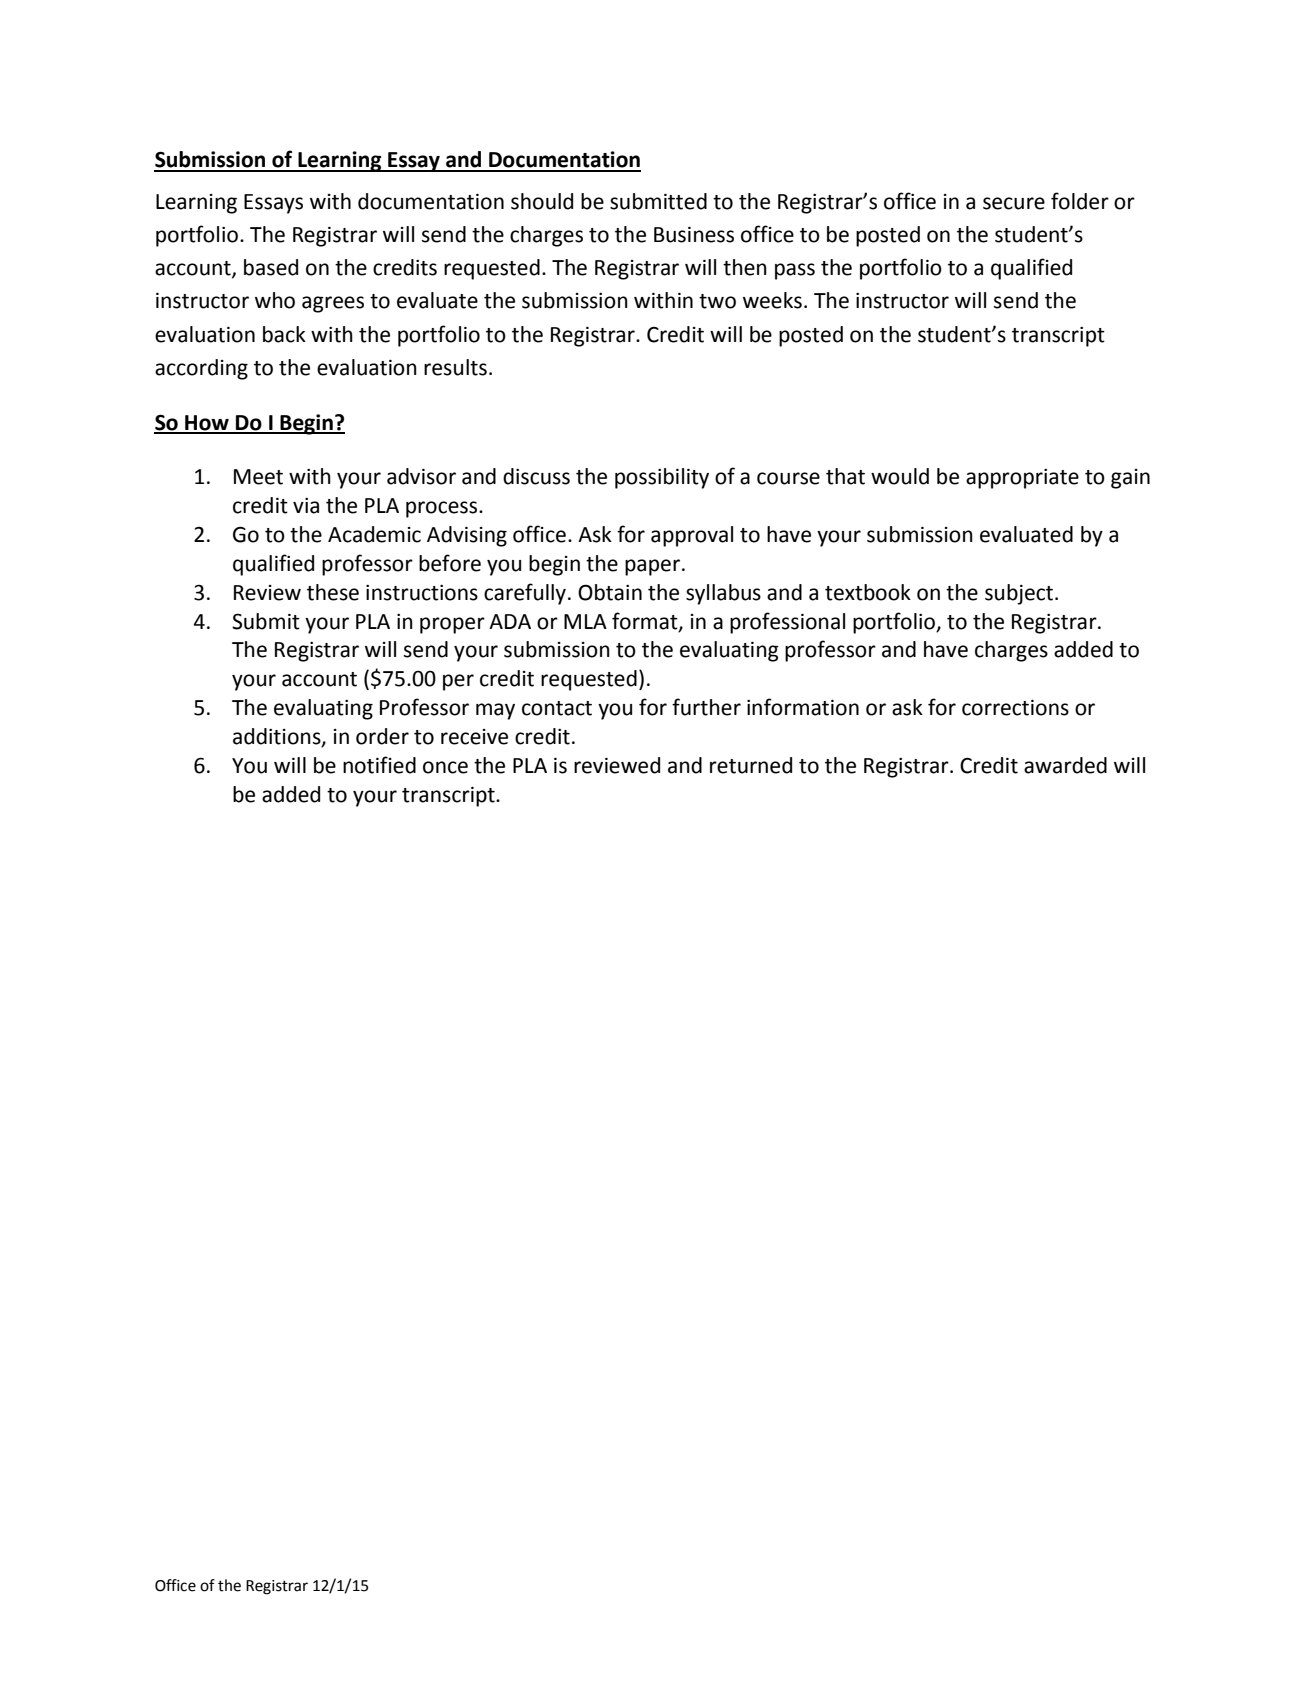 This screenshot has height=1702, width=1315. What do you see at coordinates (1020, 594) in the screenshot?
I see `subject` at bounding box center [1020, 594].
